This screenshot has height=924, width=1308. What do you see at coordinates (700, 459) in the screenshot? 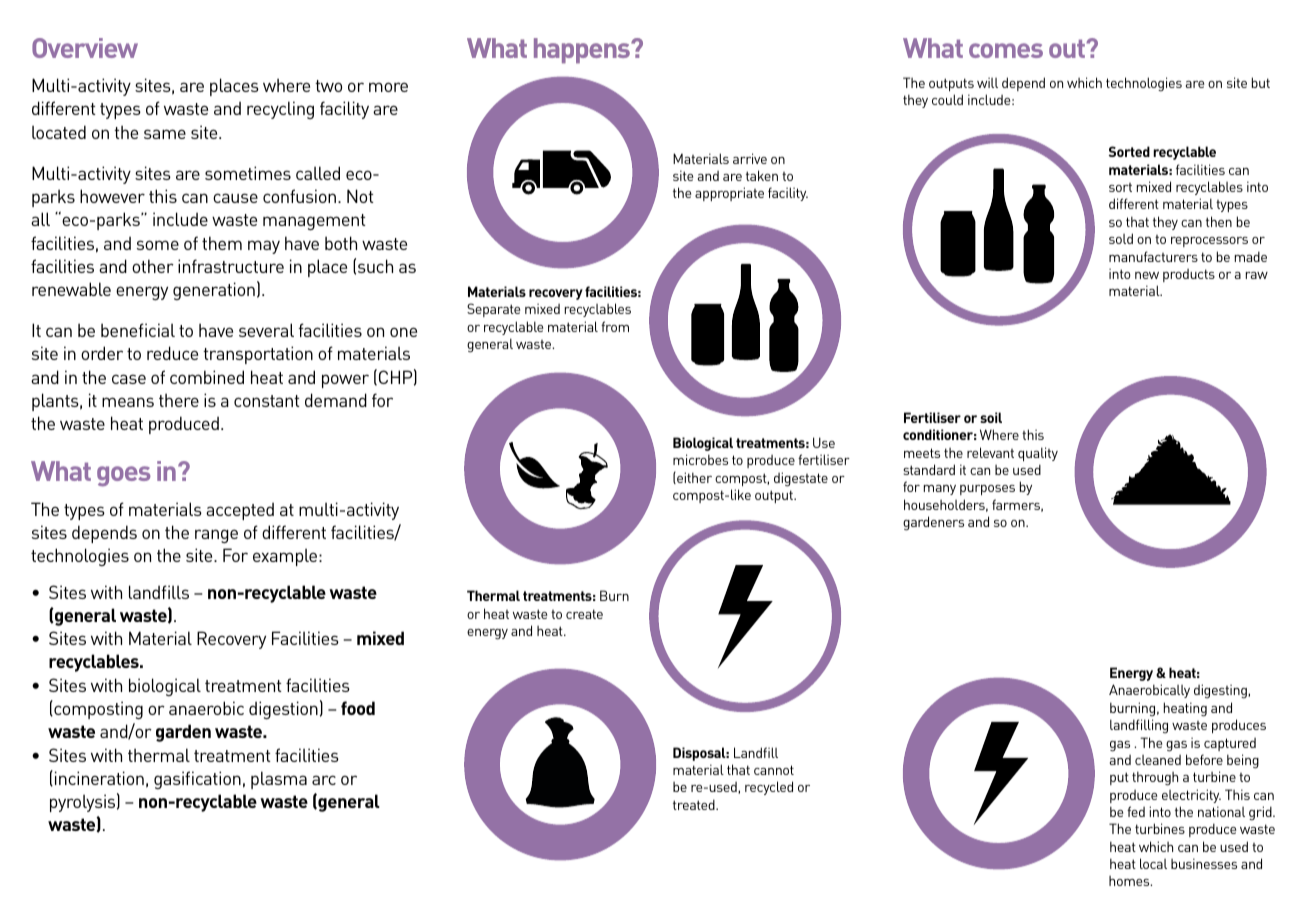
I see `microbes` at bounding box center [700, 459].
